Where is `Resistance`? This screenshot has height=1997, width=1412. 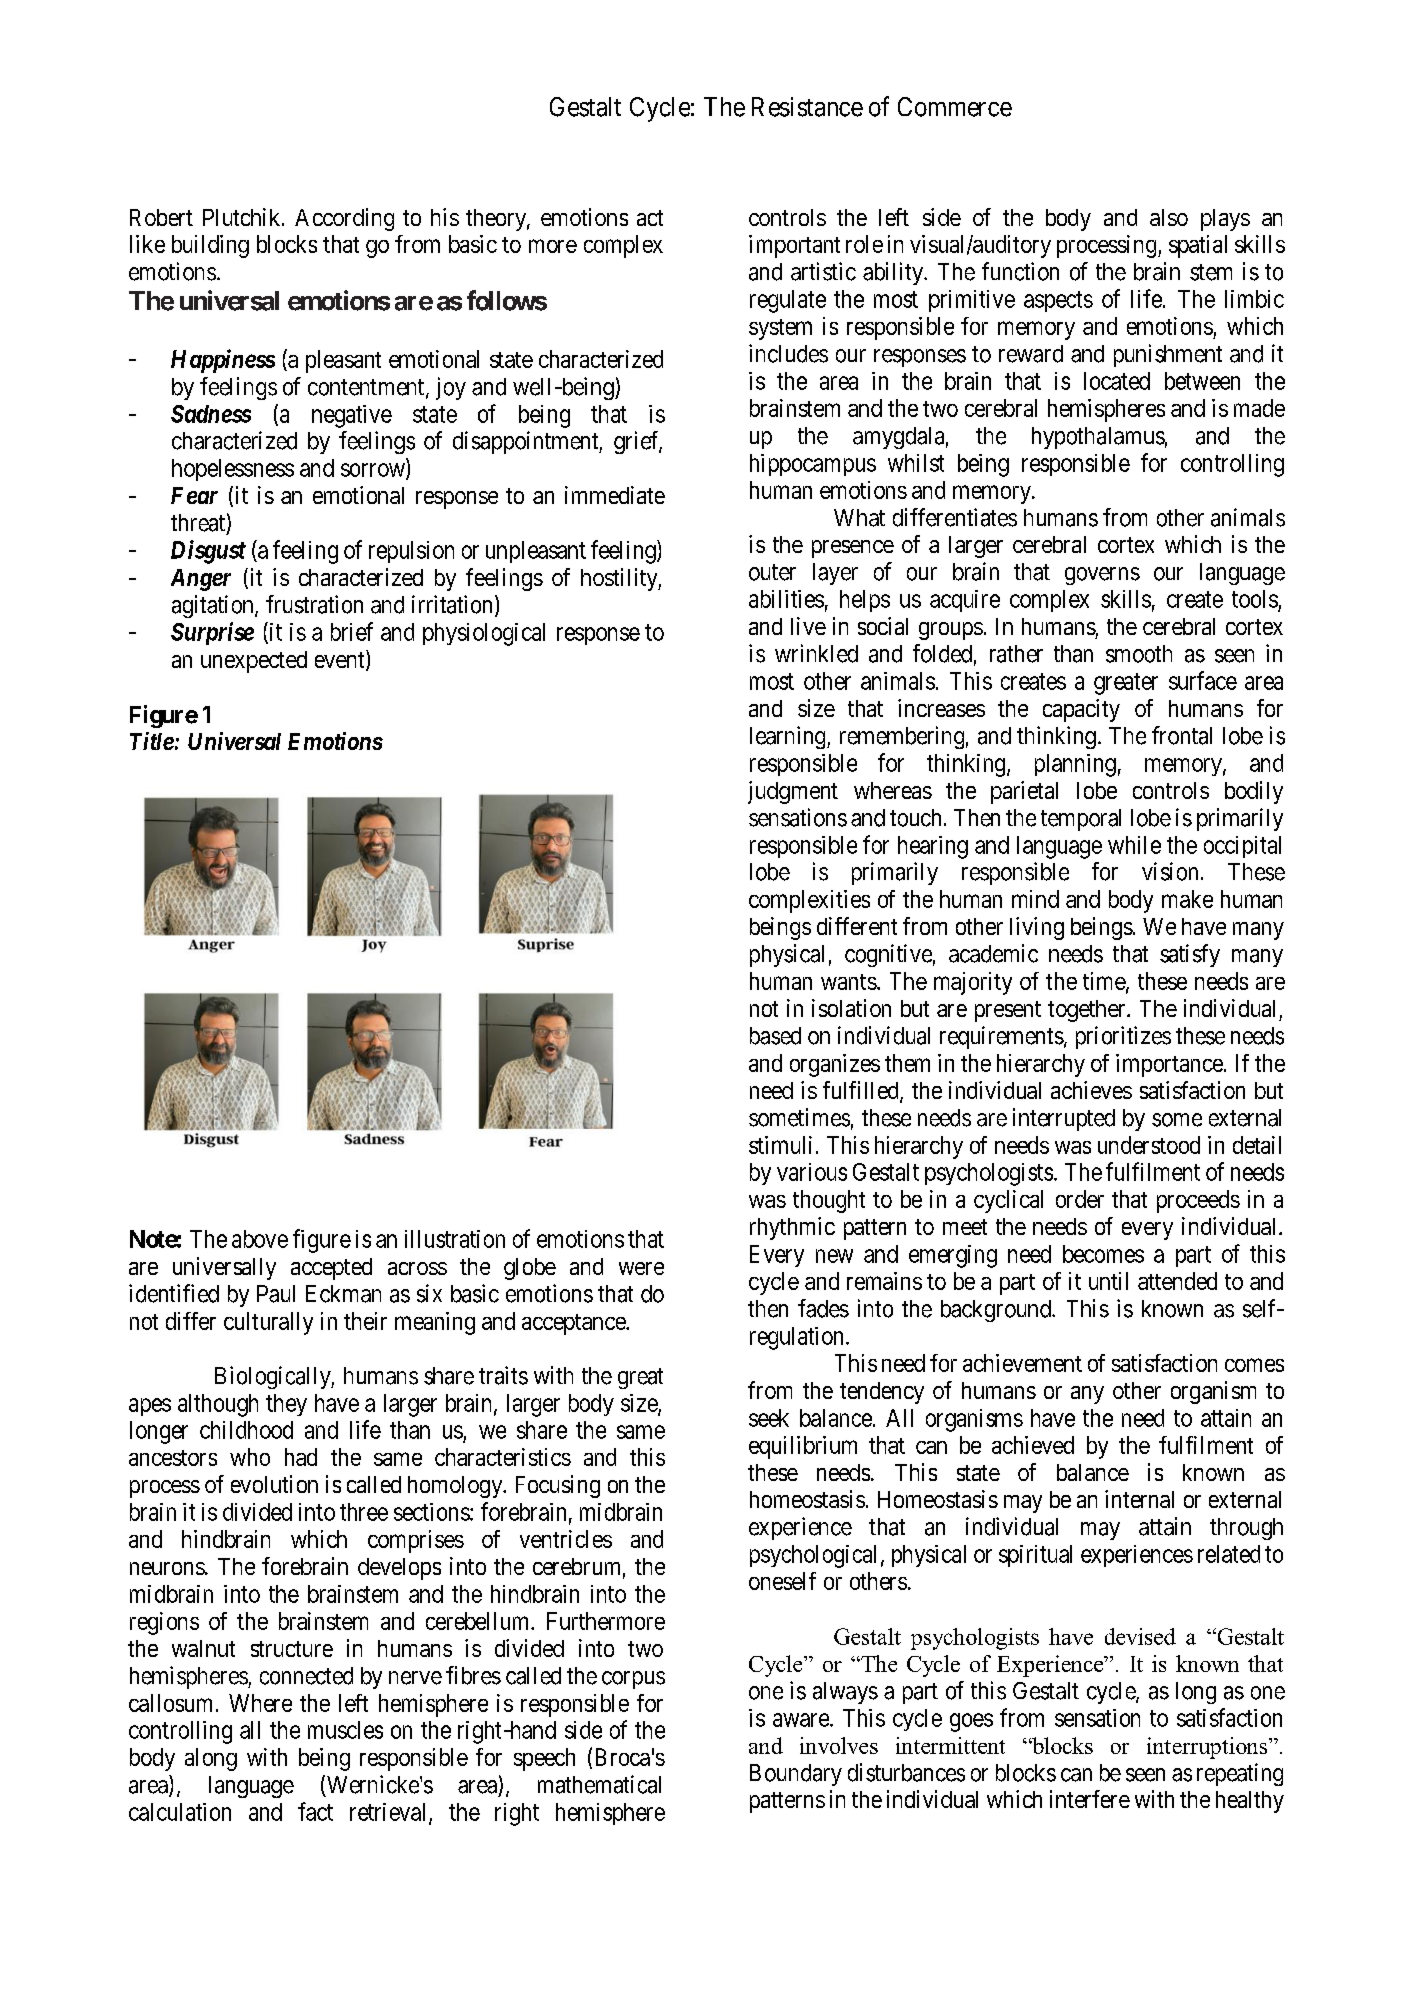 Resistance is located at coordinates (807, 107).
